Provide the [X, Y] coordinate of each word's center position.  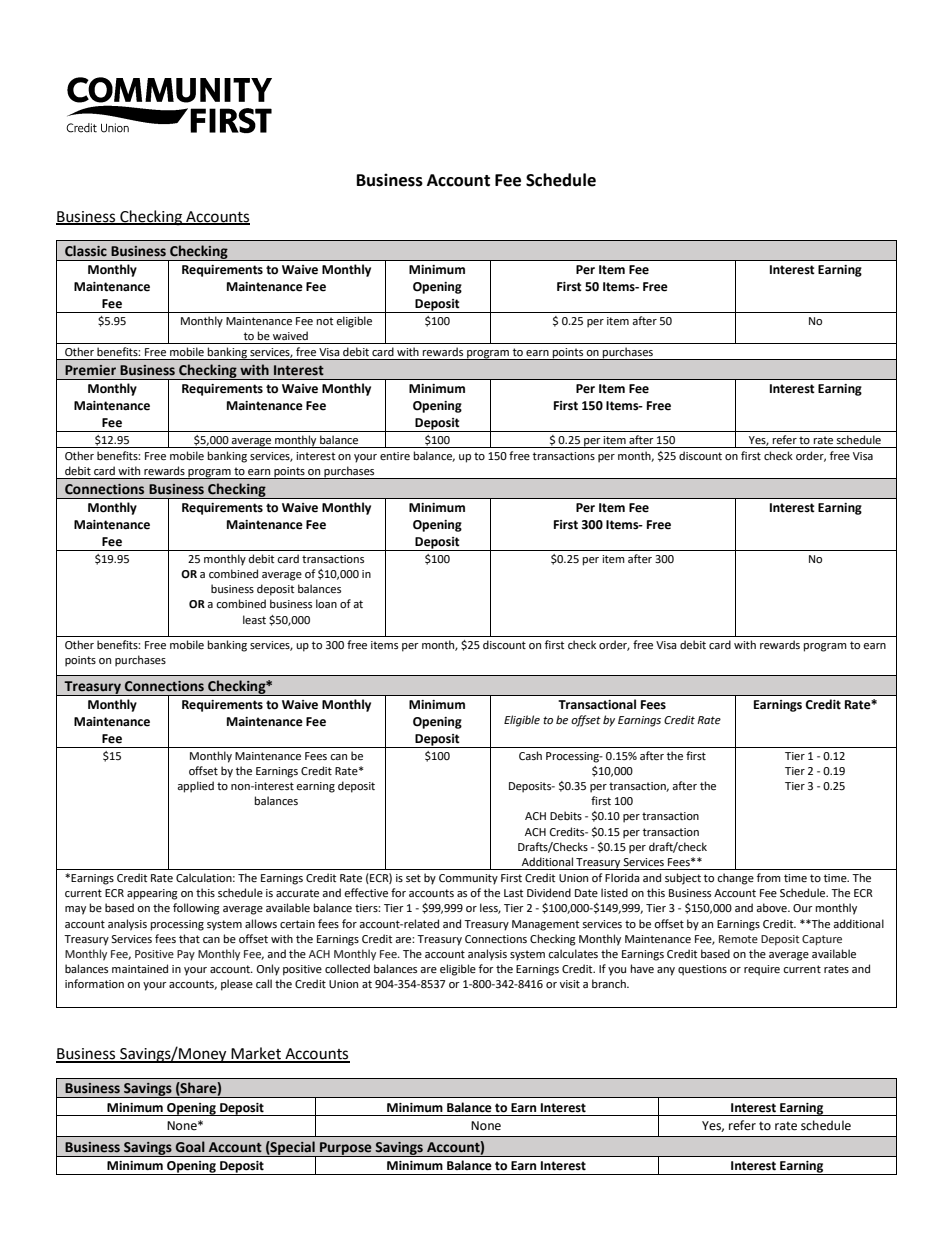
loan [326, 603]
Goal [190, 1147]
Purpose [346, 1149]
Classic [86, 251]
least [254, 620]
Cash [530, 756]
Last [513, 893]
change [735, 879]
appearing [152, 894]
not [325, 321]
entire [395, 456]
